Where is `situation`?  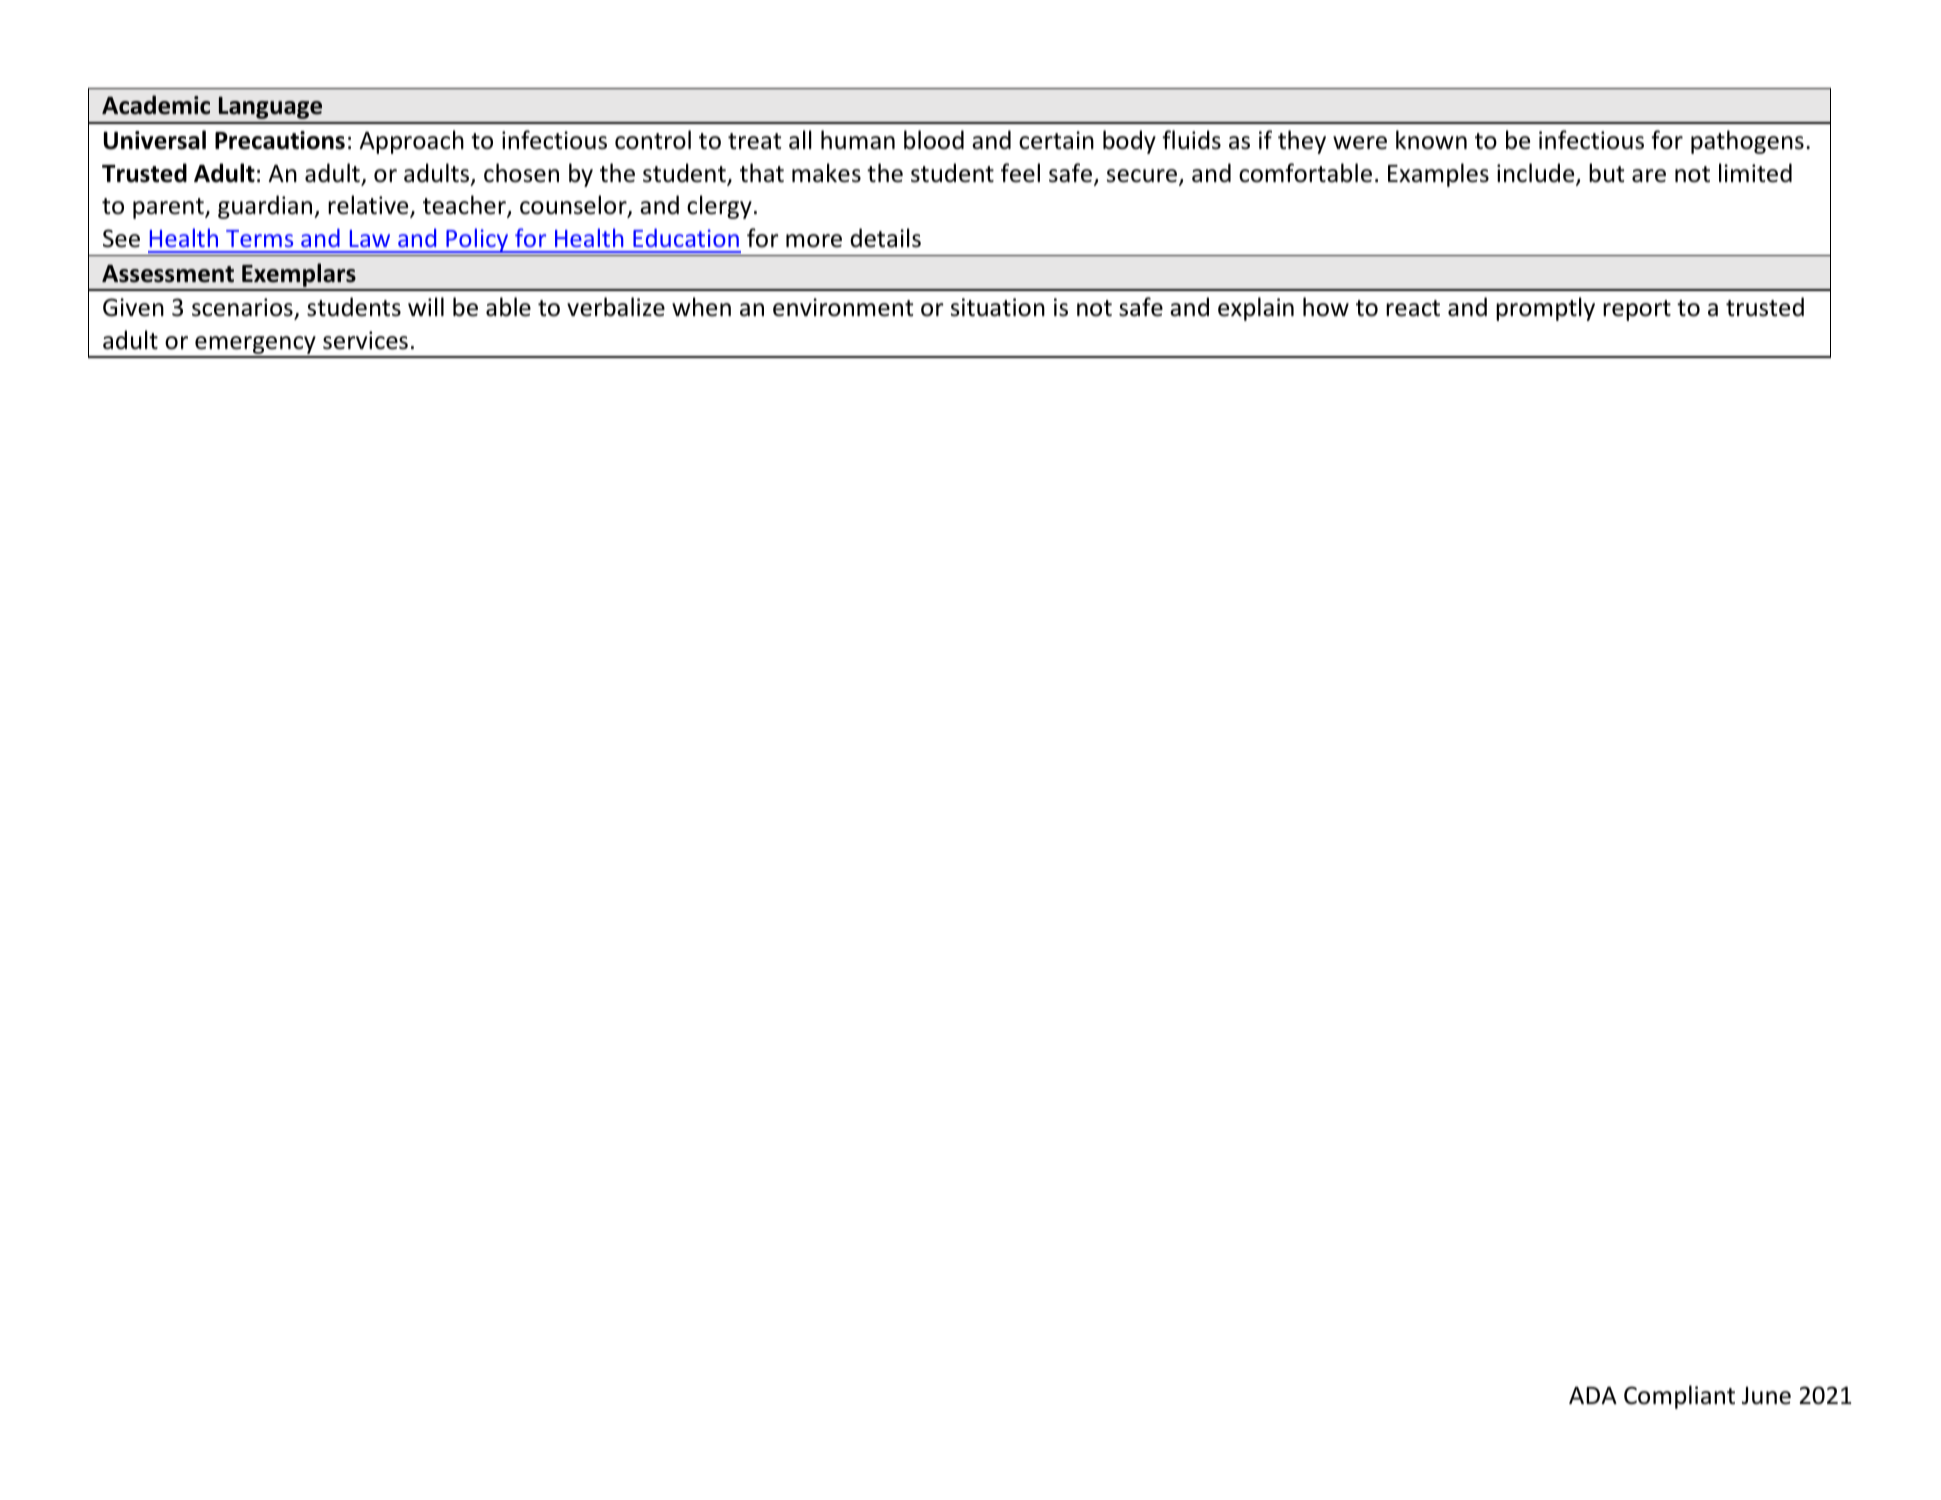
situation is located at coordinates (998, 307).
